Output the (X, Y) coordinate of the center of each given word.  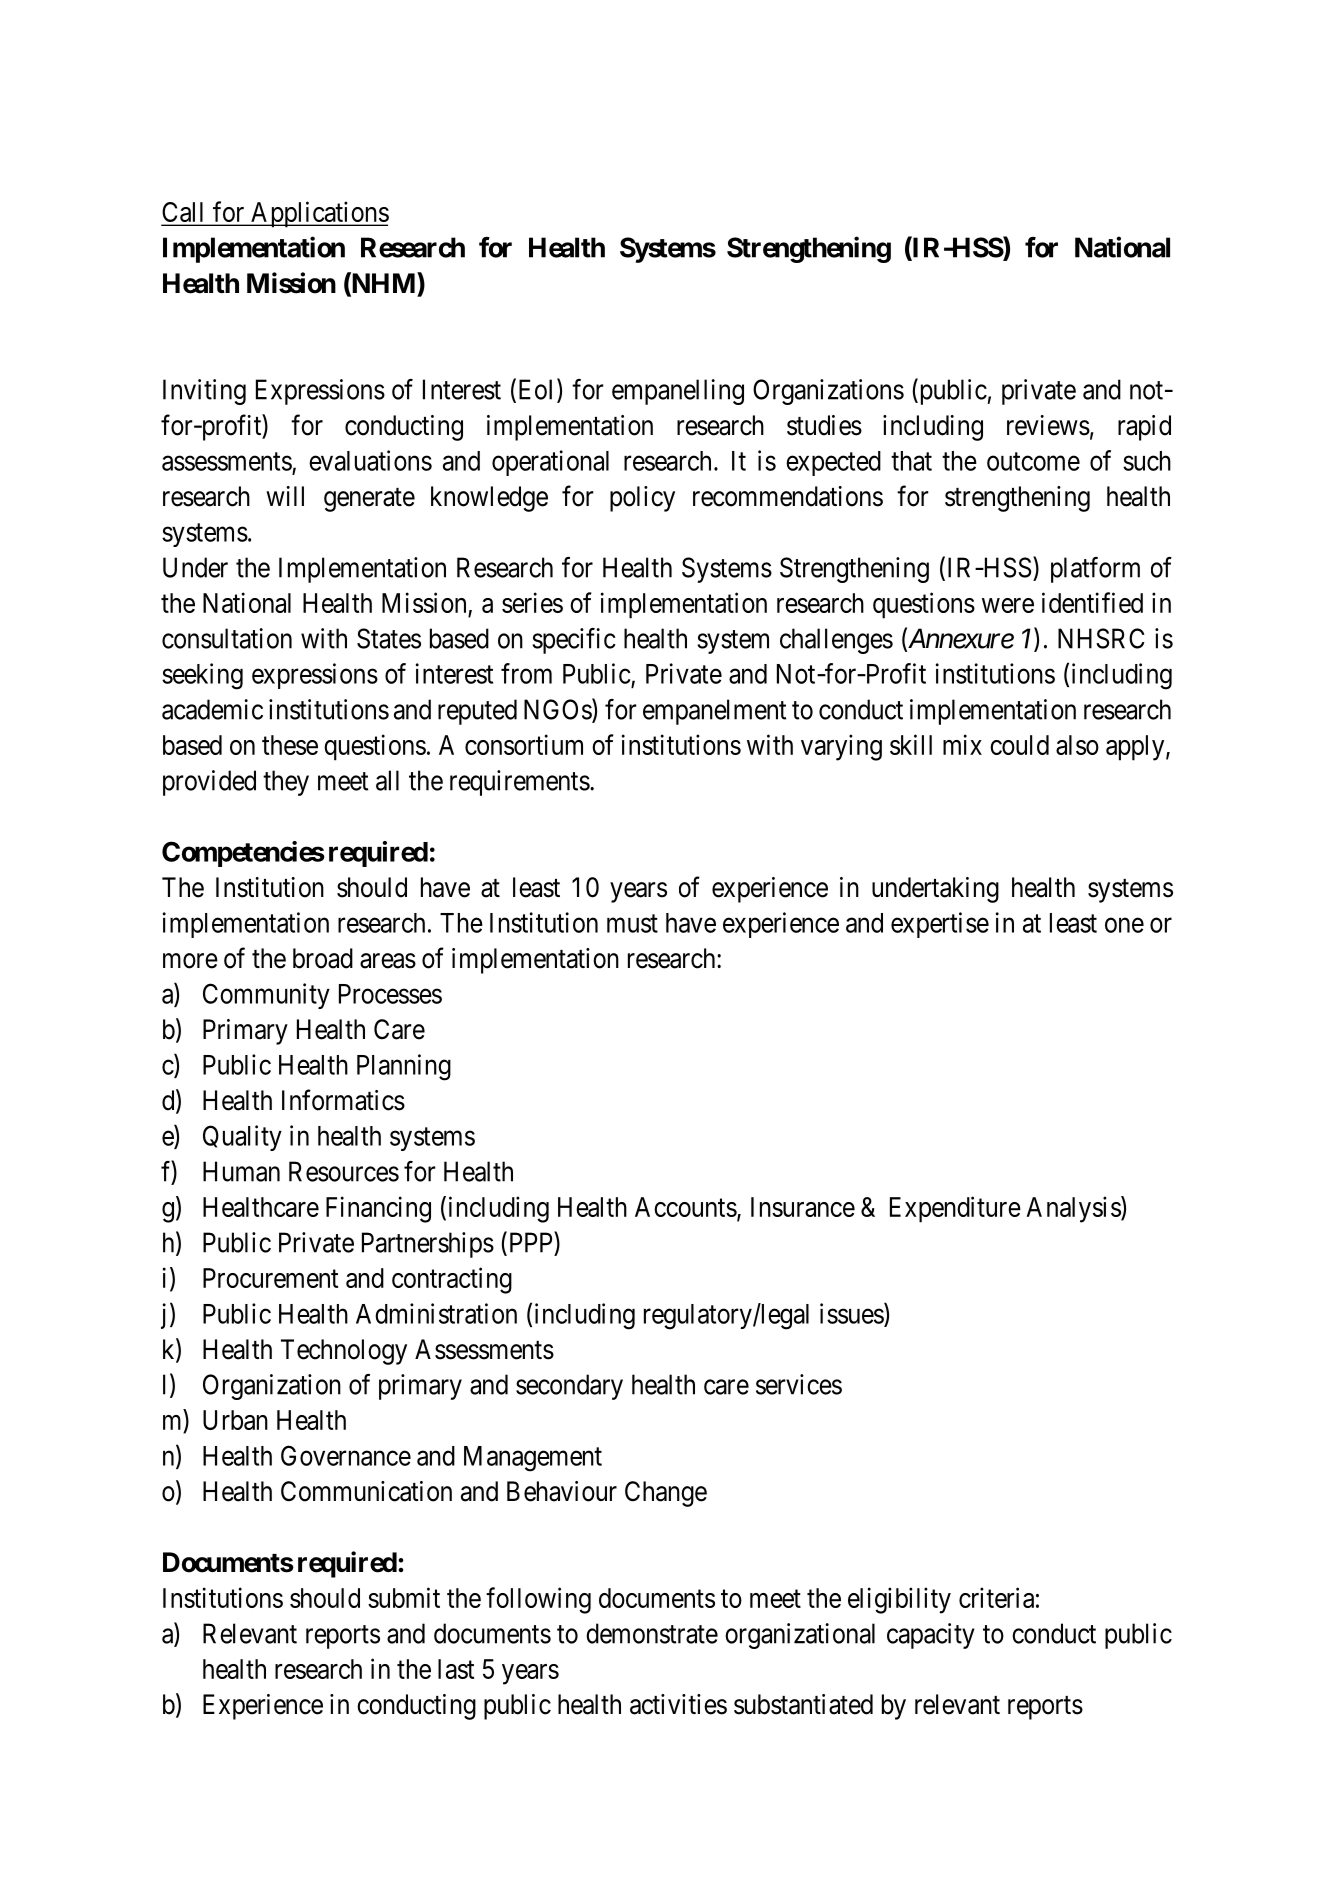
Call (184, 213)
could (1019, 745)
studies (824, 425)
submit (404, 1597)
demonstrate (652, 1633)
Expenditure (955, 1209)
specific (574, 641)
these (290, 745)
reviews (1048, 425)
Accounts (686, 1207)
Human (241, 1171)
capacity (931, 1636)
